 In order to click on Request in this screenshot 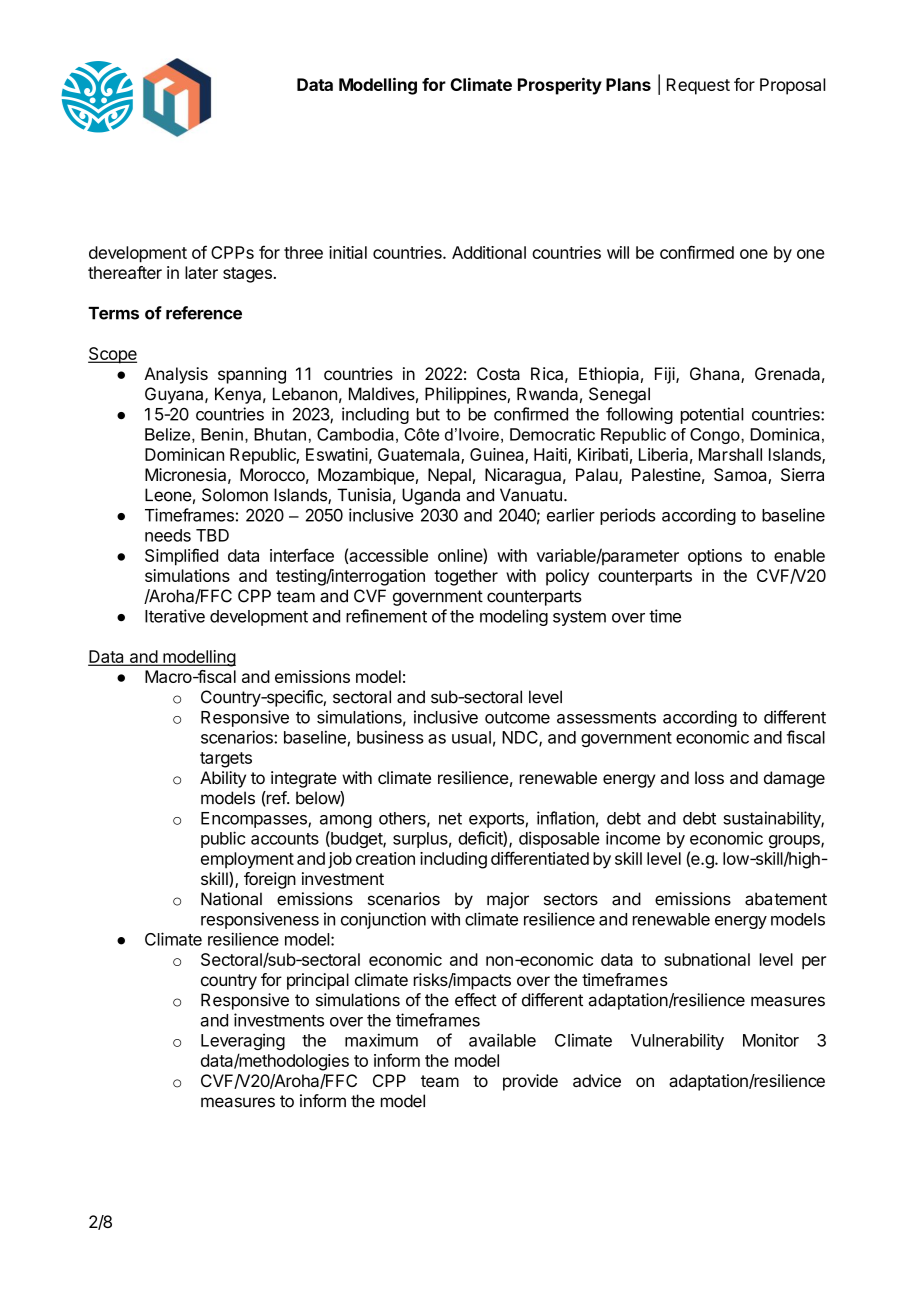, I will do `click(698, 86)`.
